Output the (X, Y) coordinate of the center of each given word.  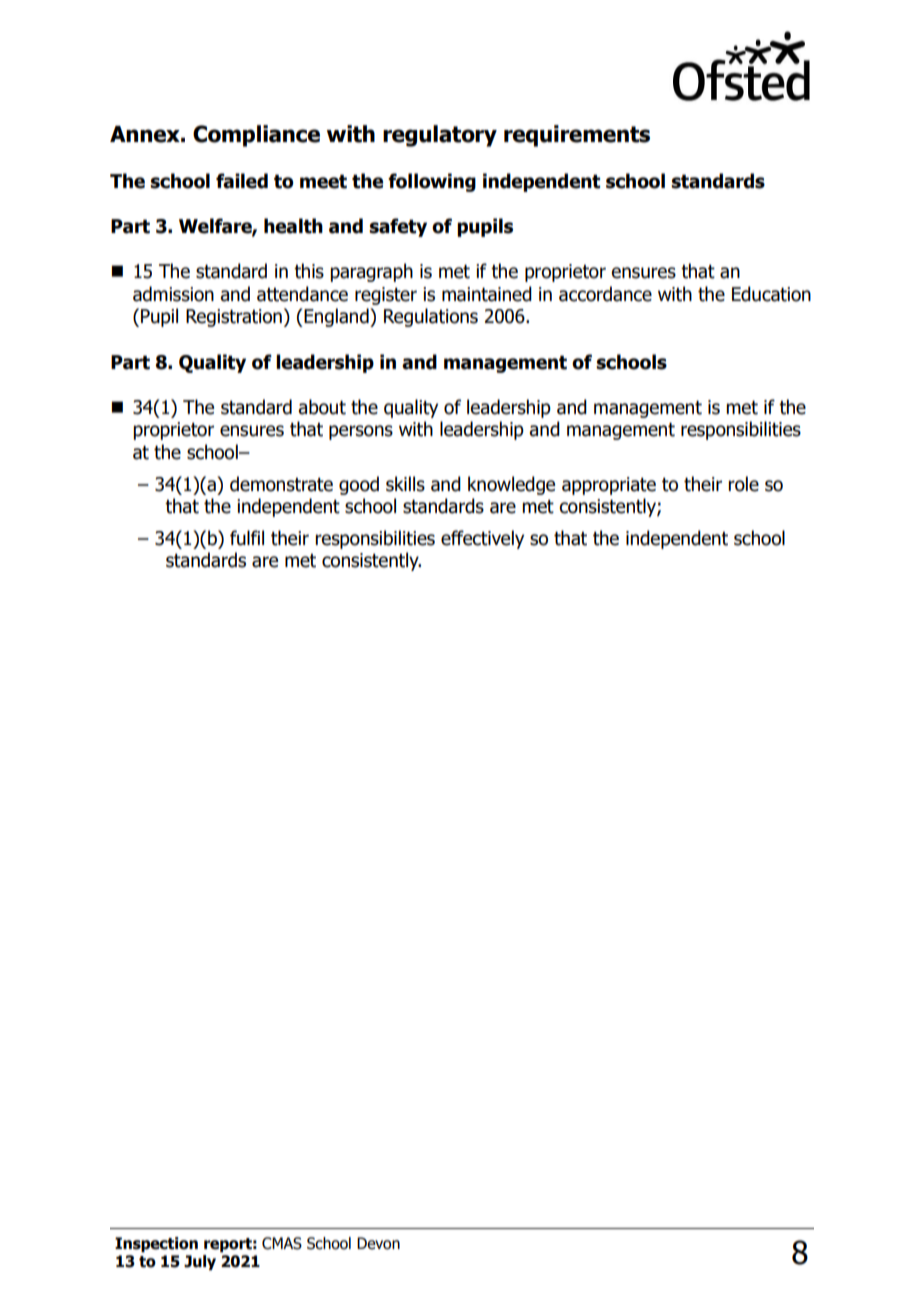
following (432, 182)
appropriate (609, 486)
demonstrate (281, 484)
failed (242, 181)
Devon (378, 1243)
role (743, 484)
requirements (577, 136)
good (359, 485)
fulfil (247, 538)
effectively (482, 539)
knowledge (511, 485)
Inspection (156, 1244)
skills (405, 484)
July (200, 1262)
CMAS (282, 1243)
